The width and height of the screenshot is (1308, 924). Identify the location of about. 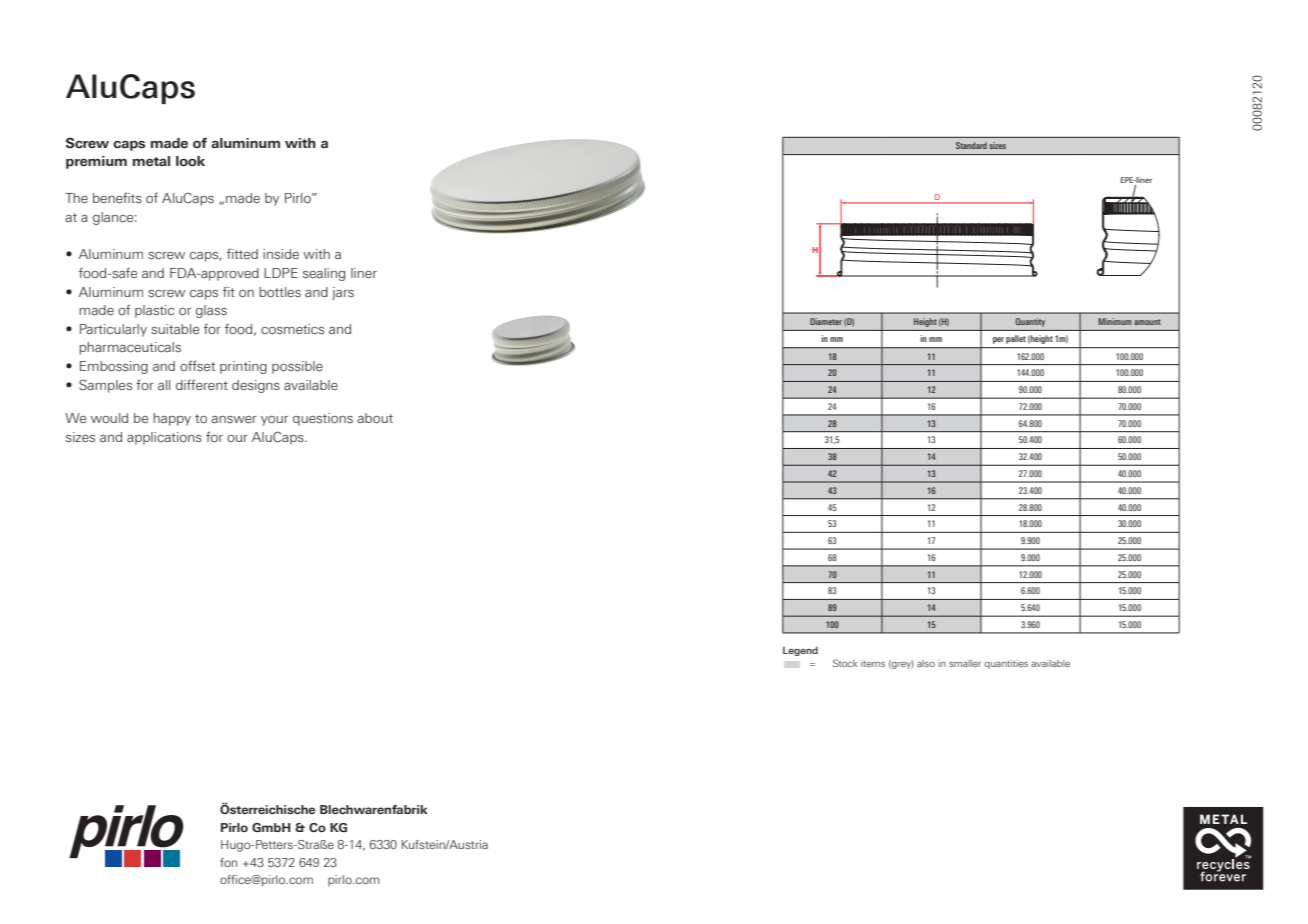
(375, 418).
